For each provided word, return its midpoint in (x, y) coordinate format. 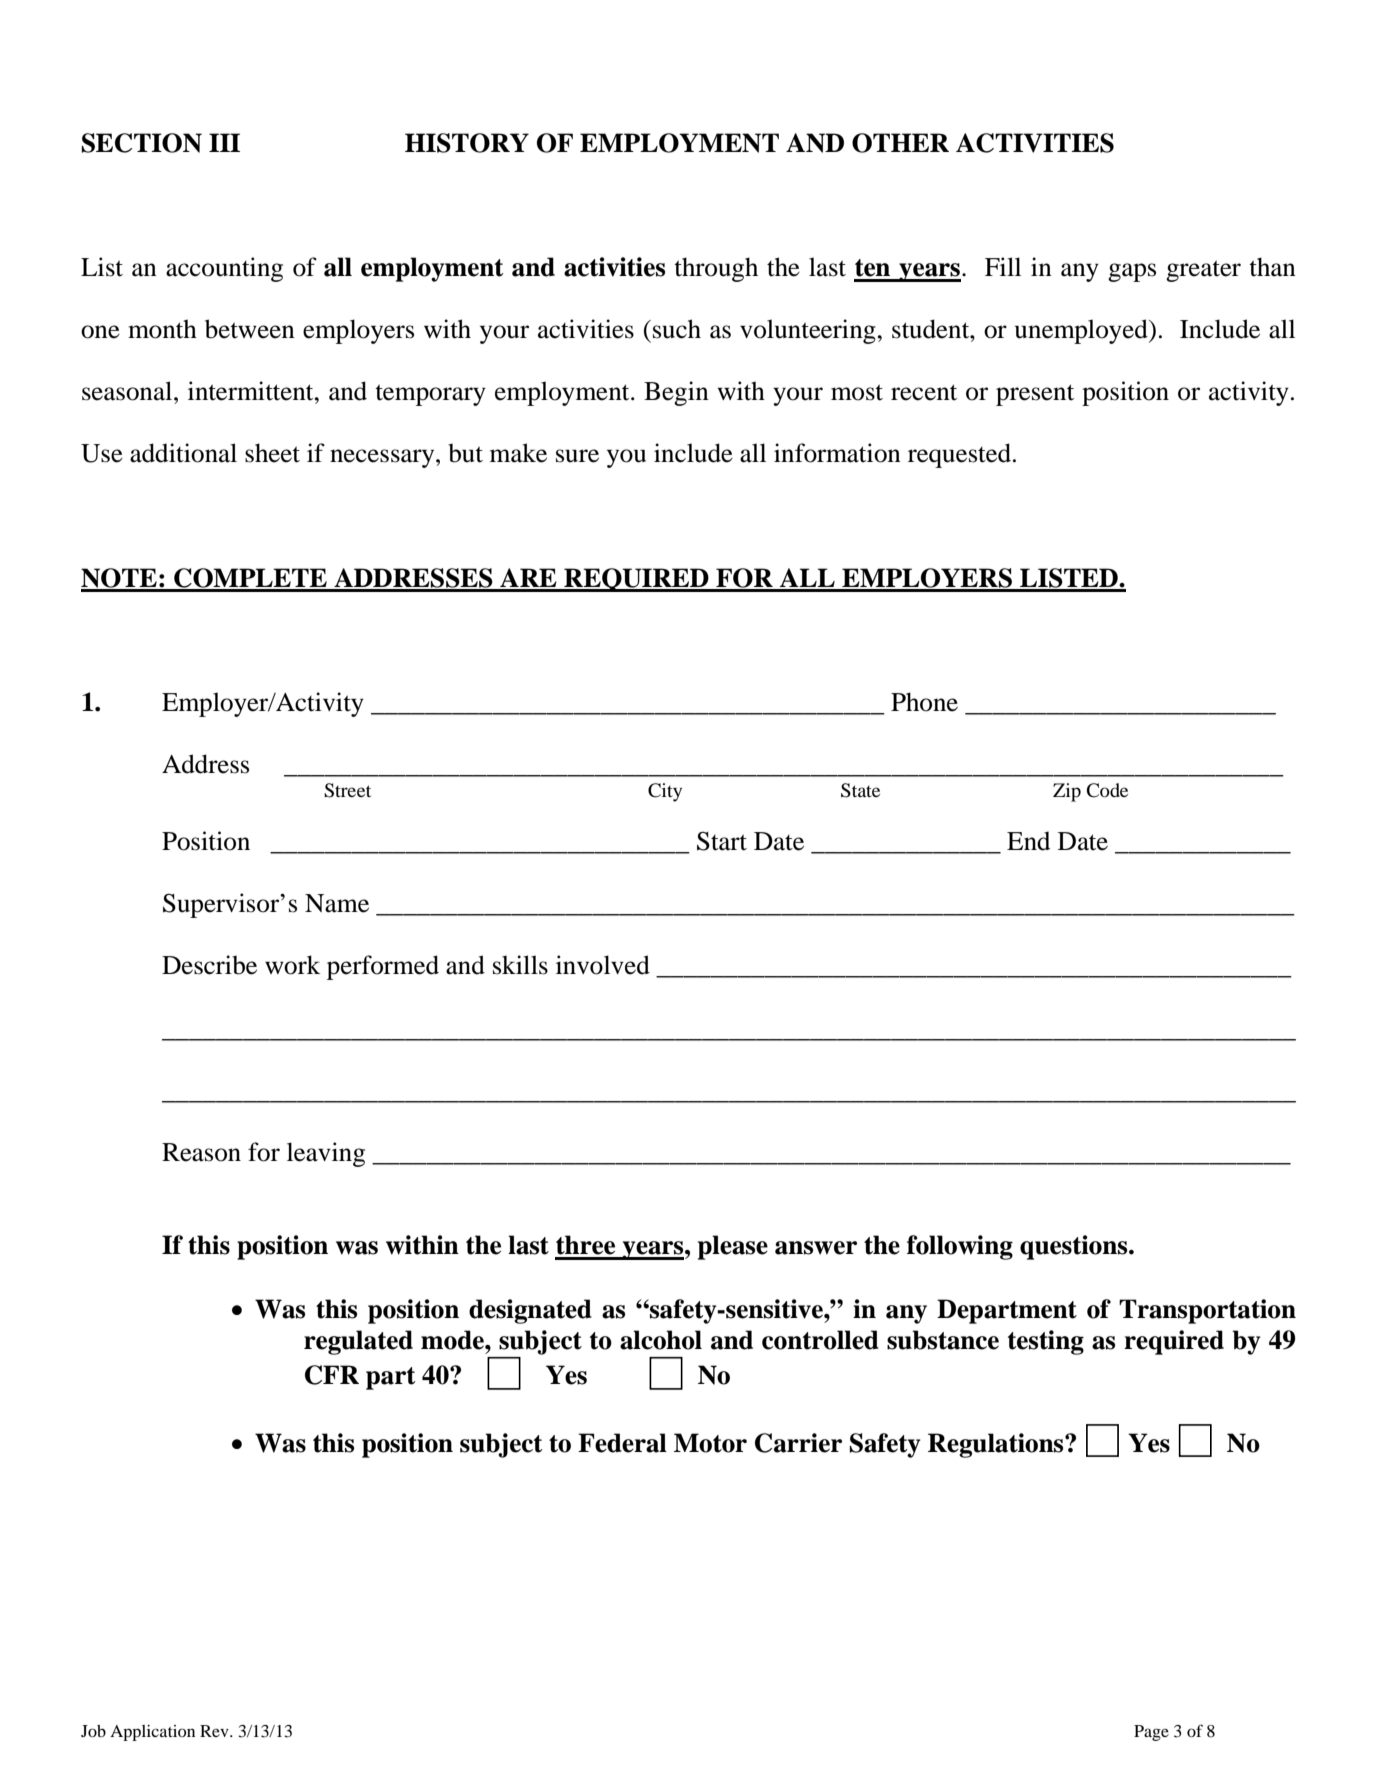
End (1028, 841)
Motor (710, 1443)
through (716, 269)
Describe (209, 965)
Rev (215, 1731)
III (224, 142)
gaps (1132, 272)
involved (603, 965)
